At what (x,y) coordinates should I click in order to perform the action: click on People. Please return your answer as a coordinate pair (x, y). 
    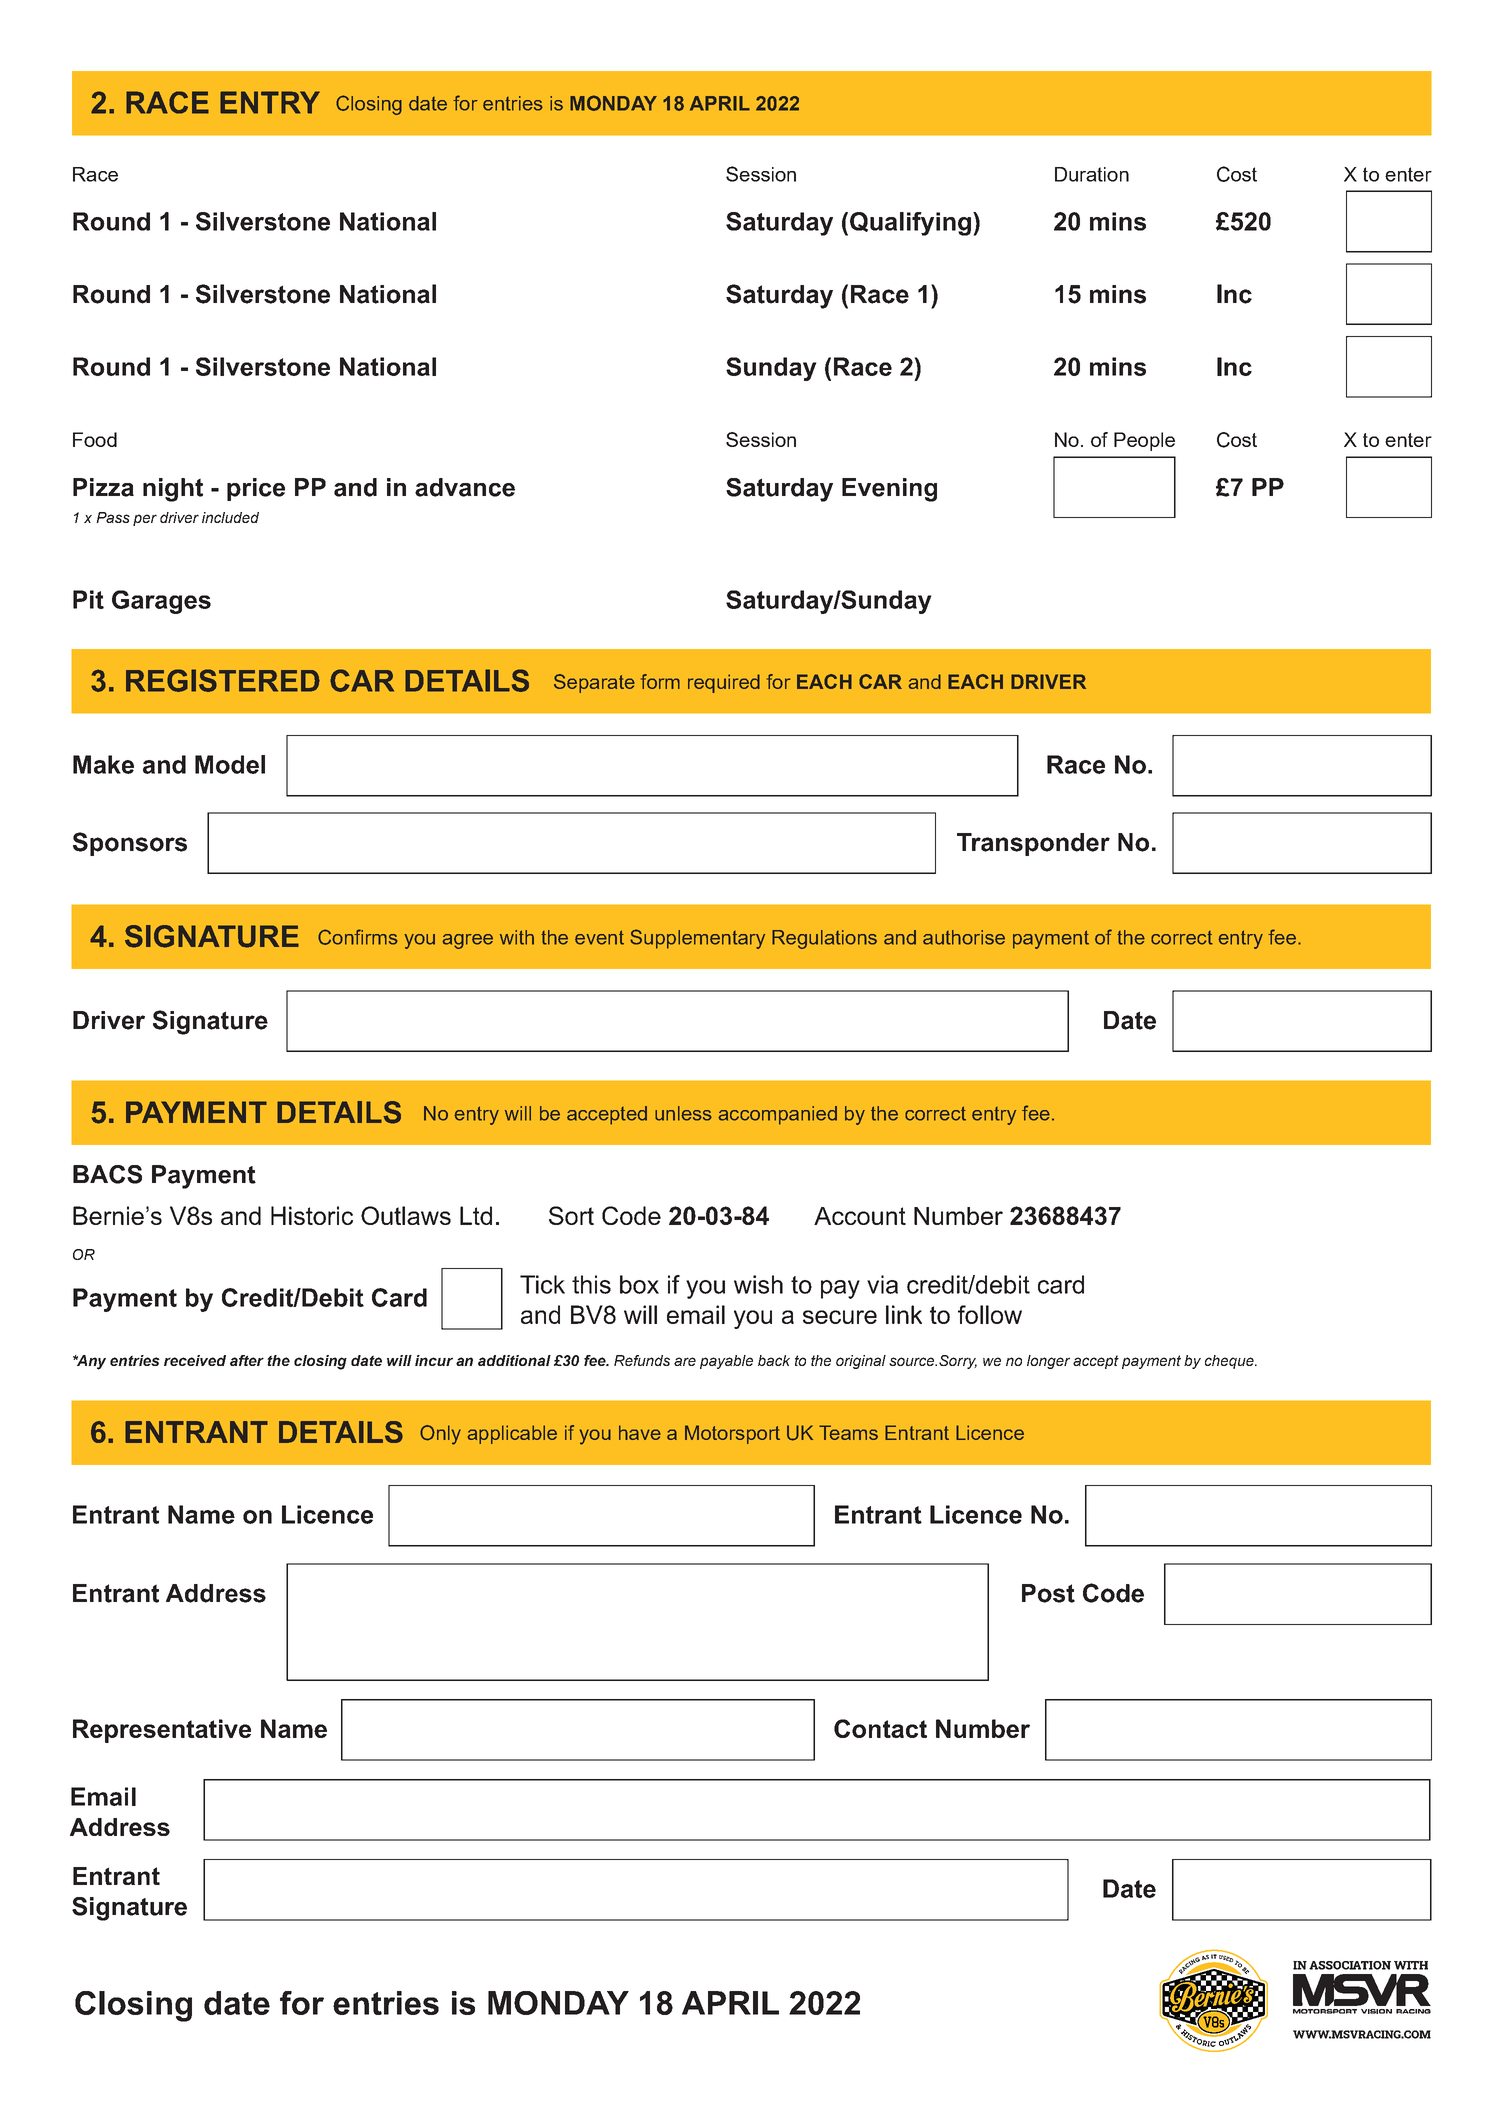
    Looking at the image, I should click on (1144, 441).
